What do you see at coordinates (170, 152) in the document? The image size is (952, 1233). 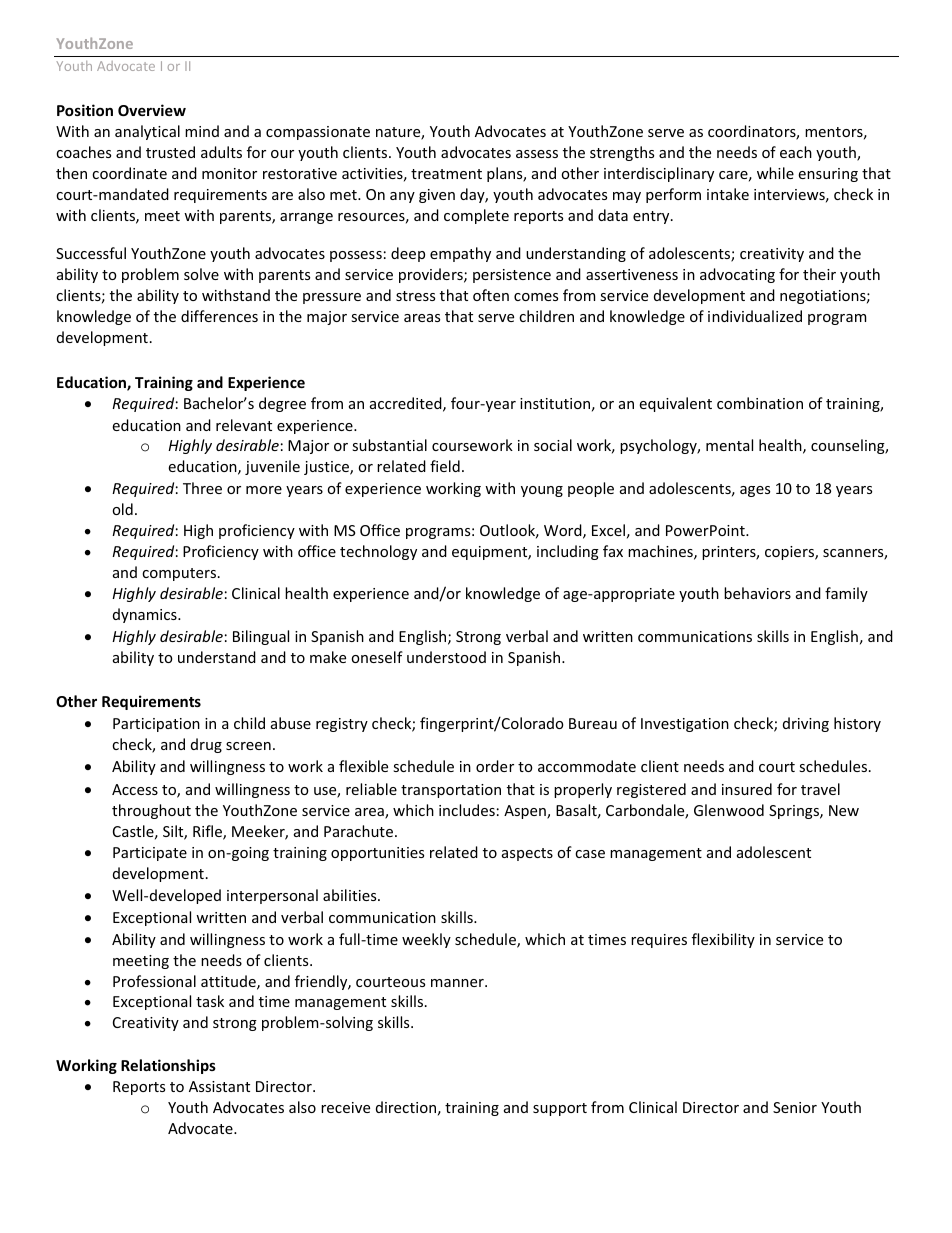 I see `trusted` at bounding box center [170, 152].
